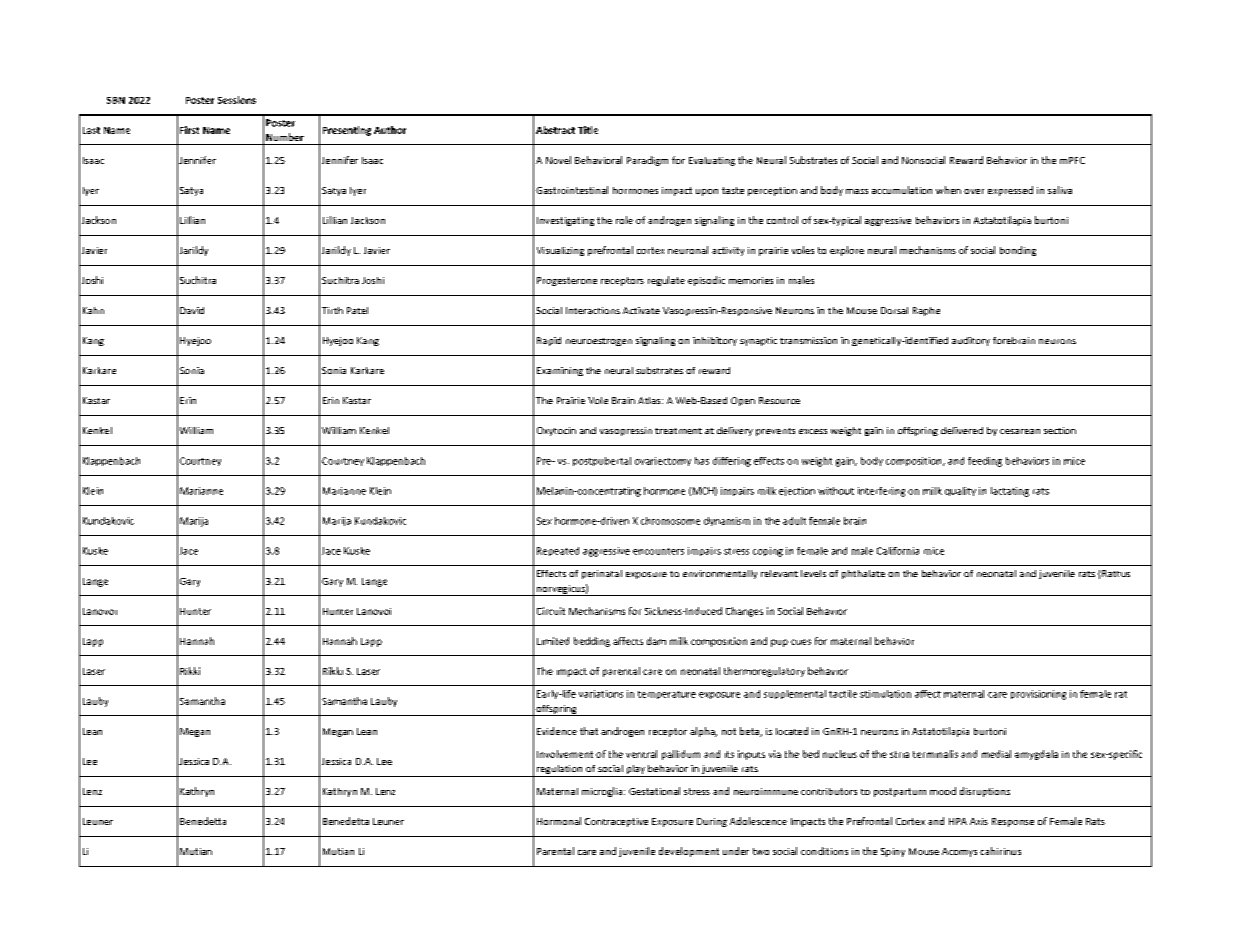 Image resolution: width=1233 pixels, height=952 pixels. I want to click on Dorsal, so click(894, 310).
